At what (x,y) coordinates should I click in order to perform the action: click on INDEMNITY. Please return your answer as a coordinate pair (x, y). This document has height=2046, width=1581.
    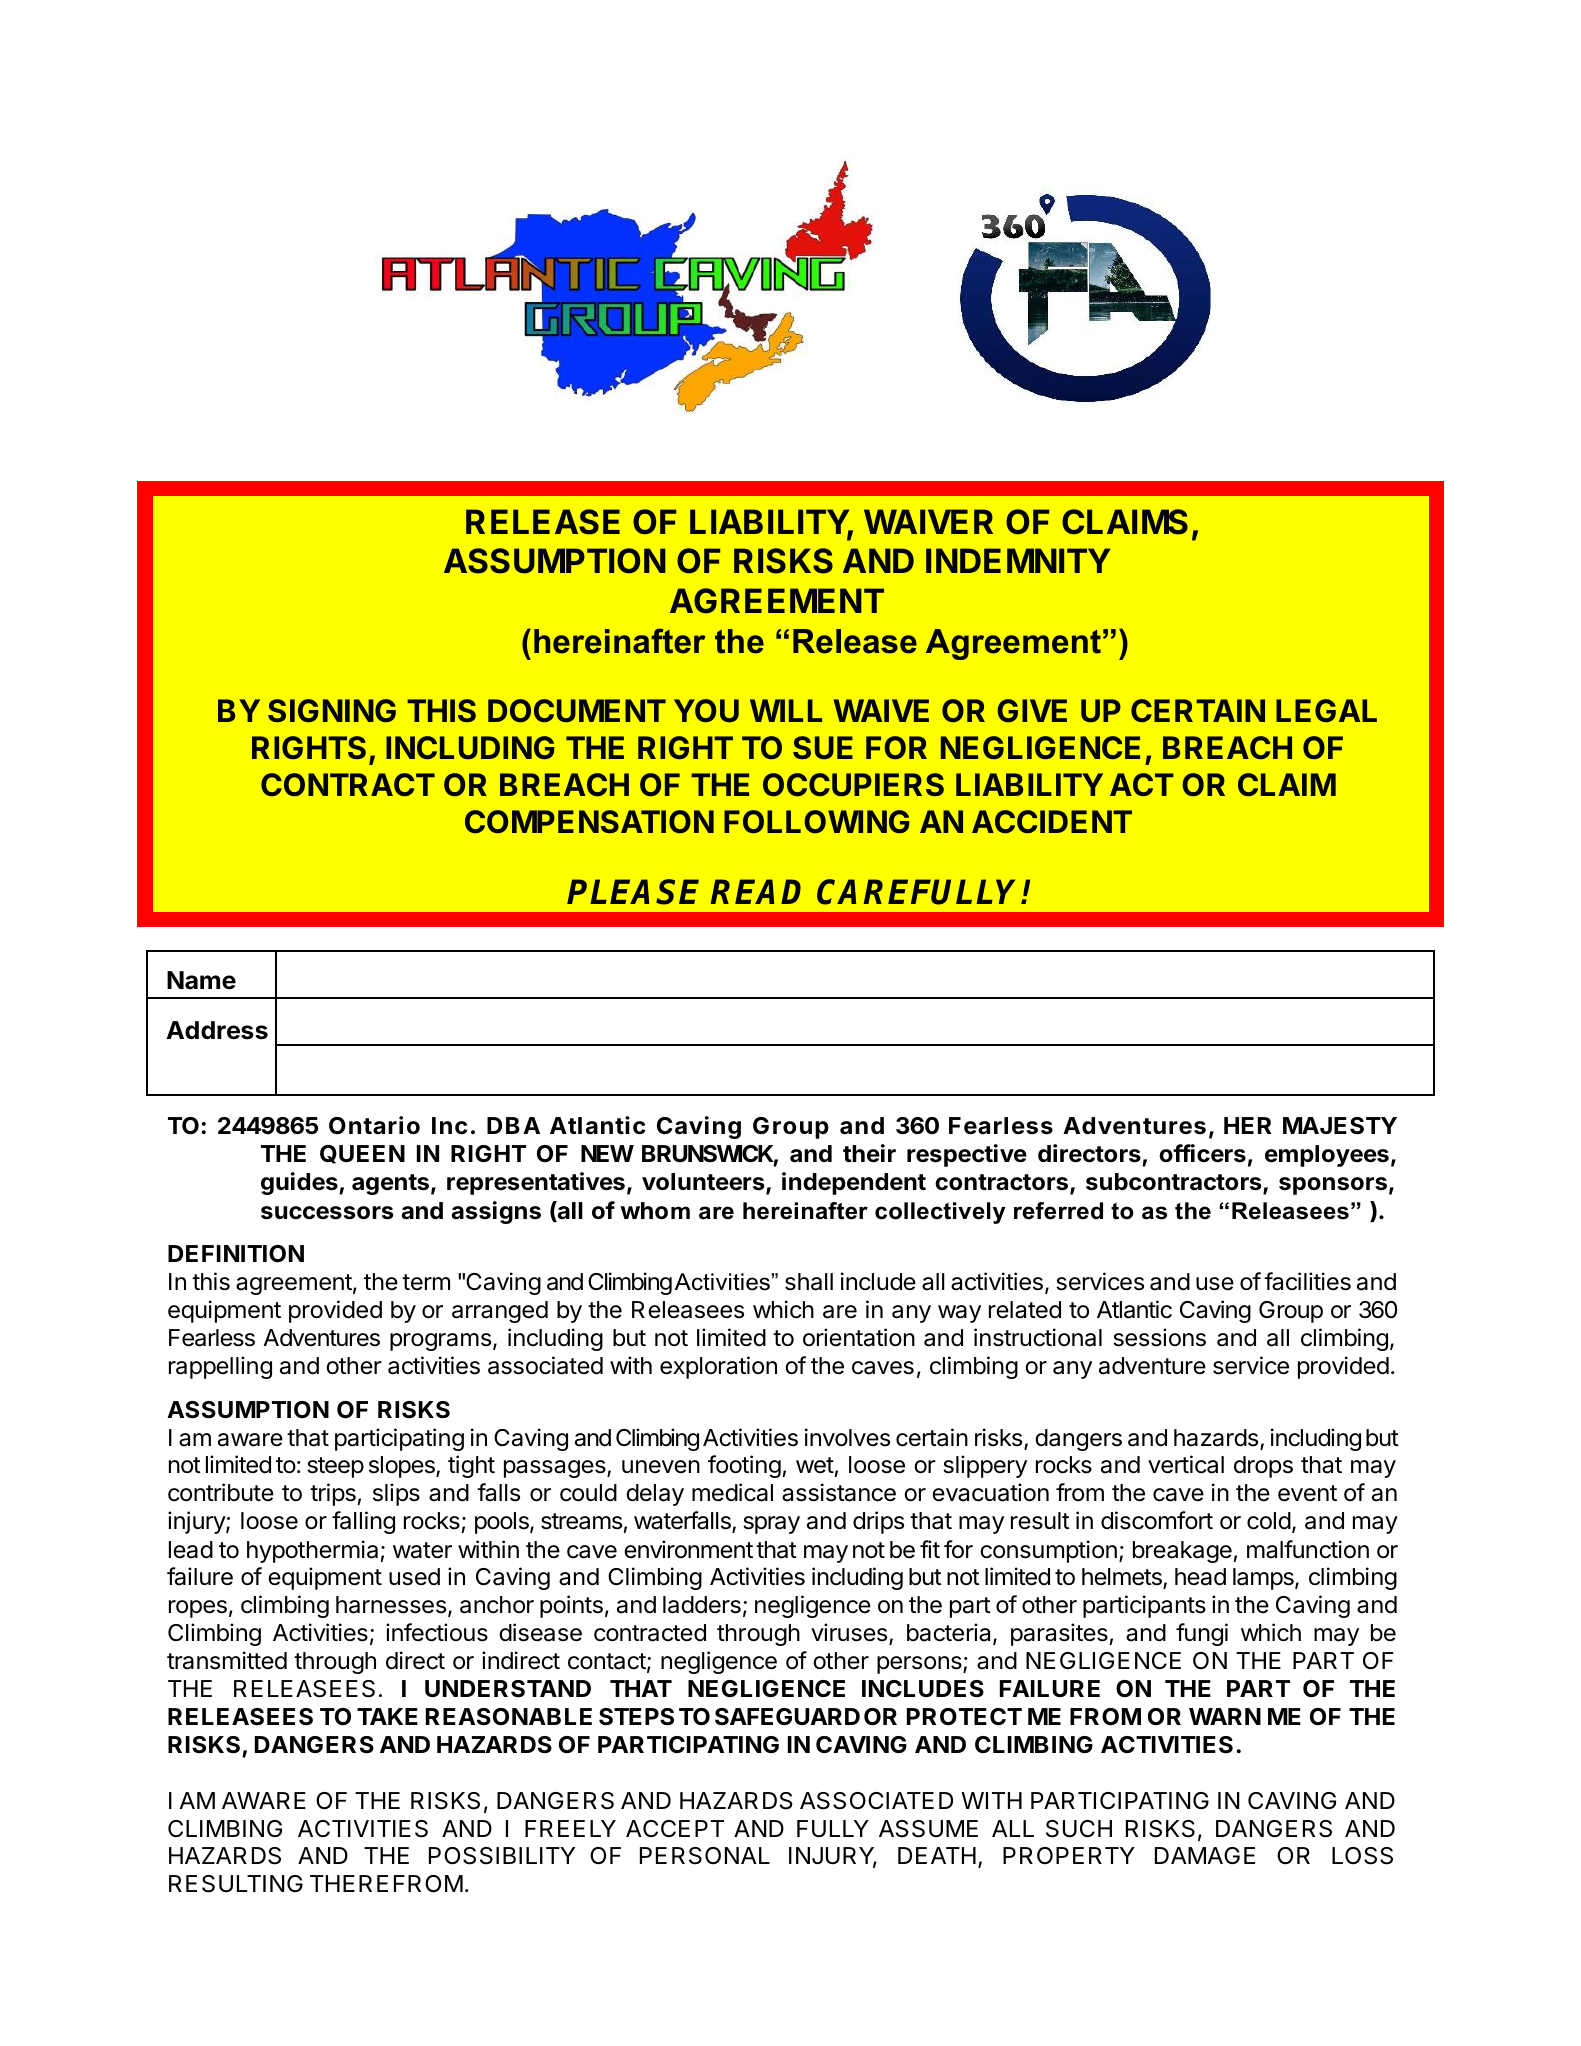
    Looking at the image, I should click on (1018, 560).
